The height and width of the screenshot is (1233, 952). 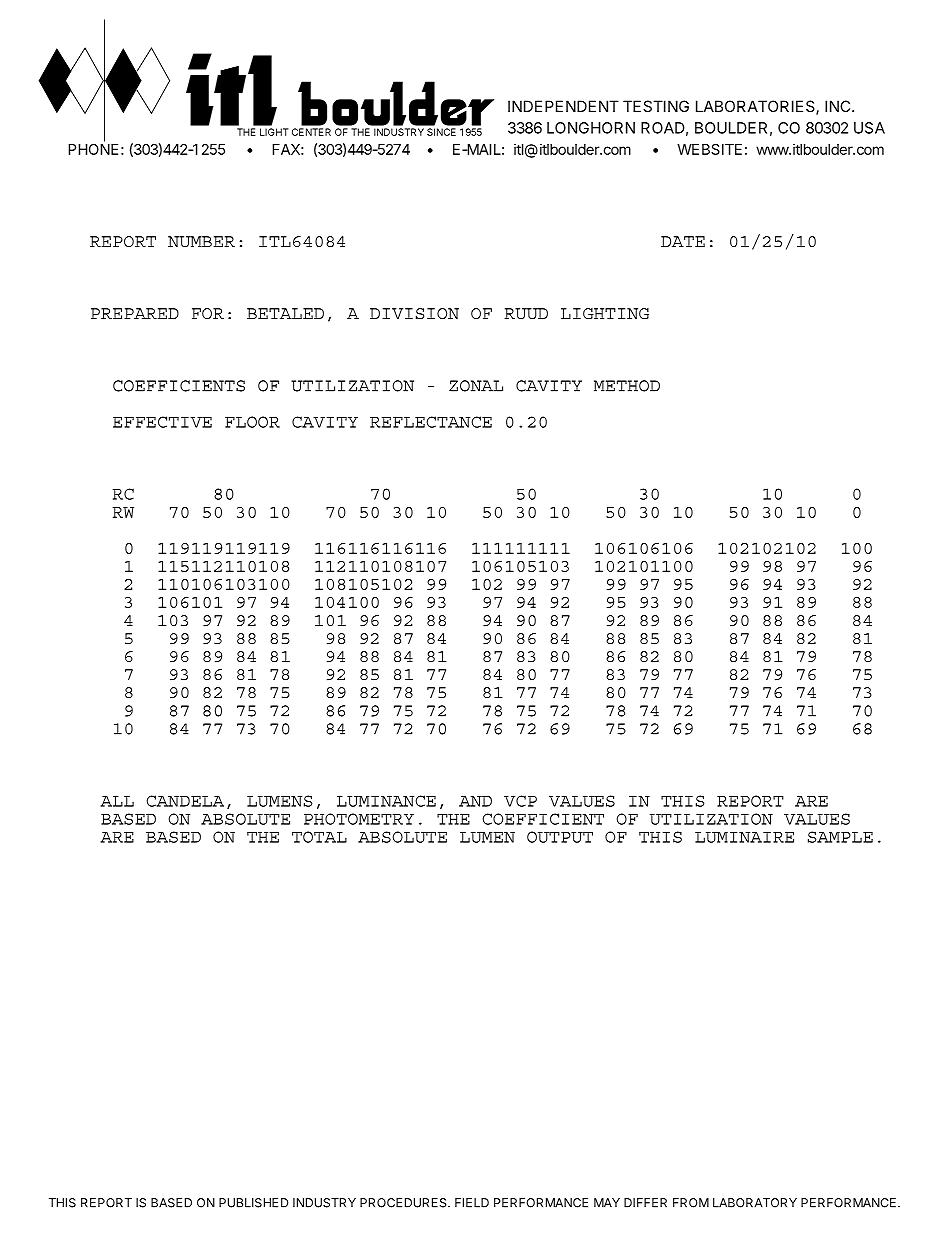 I want to click on INDEPENDENT, so click(x=563, y=106).
